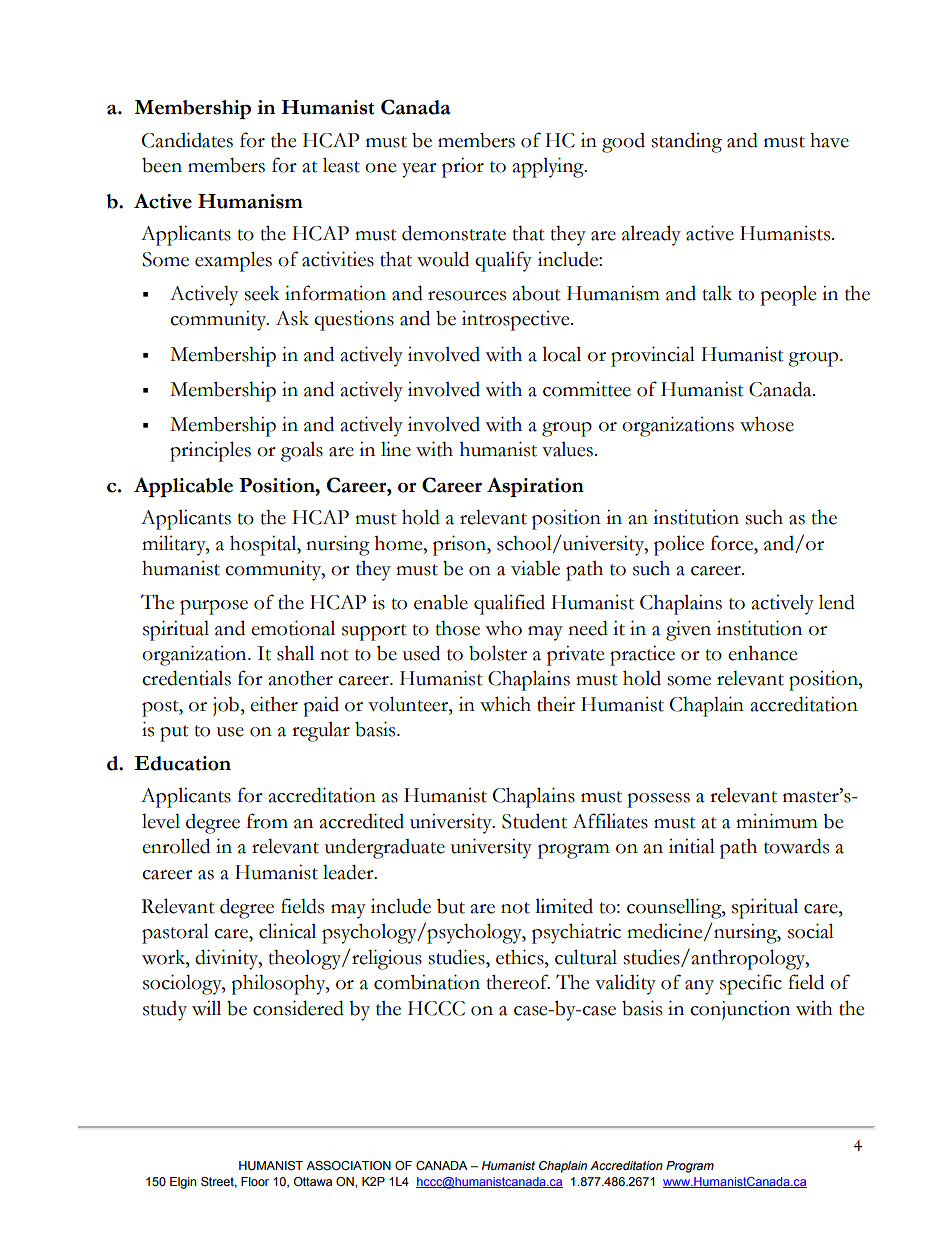 The width and height of the screenshot is (952, 1233). I want to click on bolster, so click(498, 653).
